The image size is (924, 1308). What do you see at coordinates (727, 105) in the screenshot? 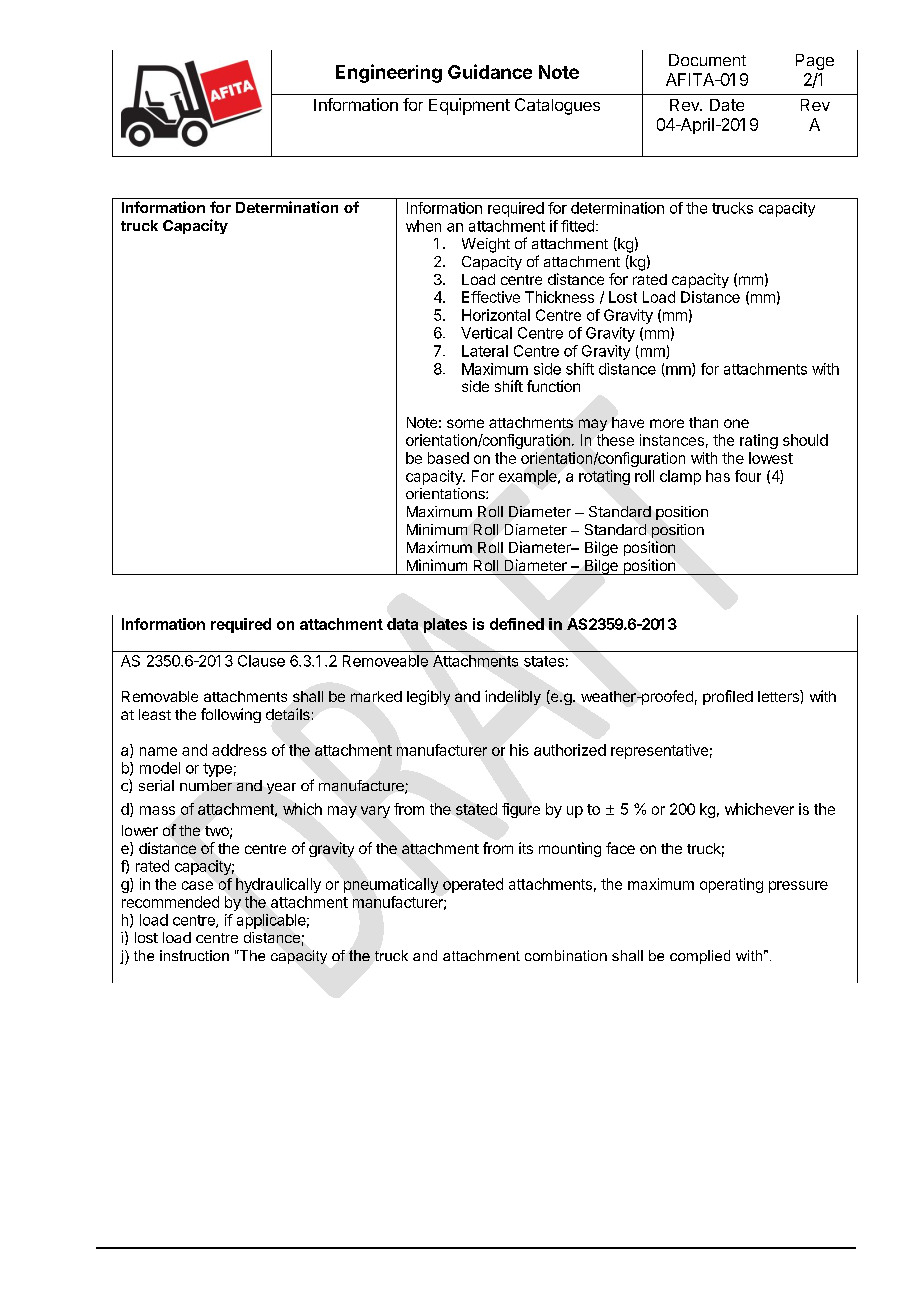
I see `Date` at bounding box center [727, 105].
